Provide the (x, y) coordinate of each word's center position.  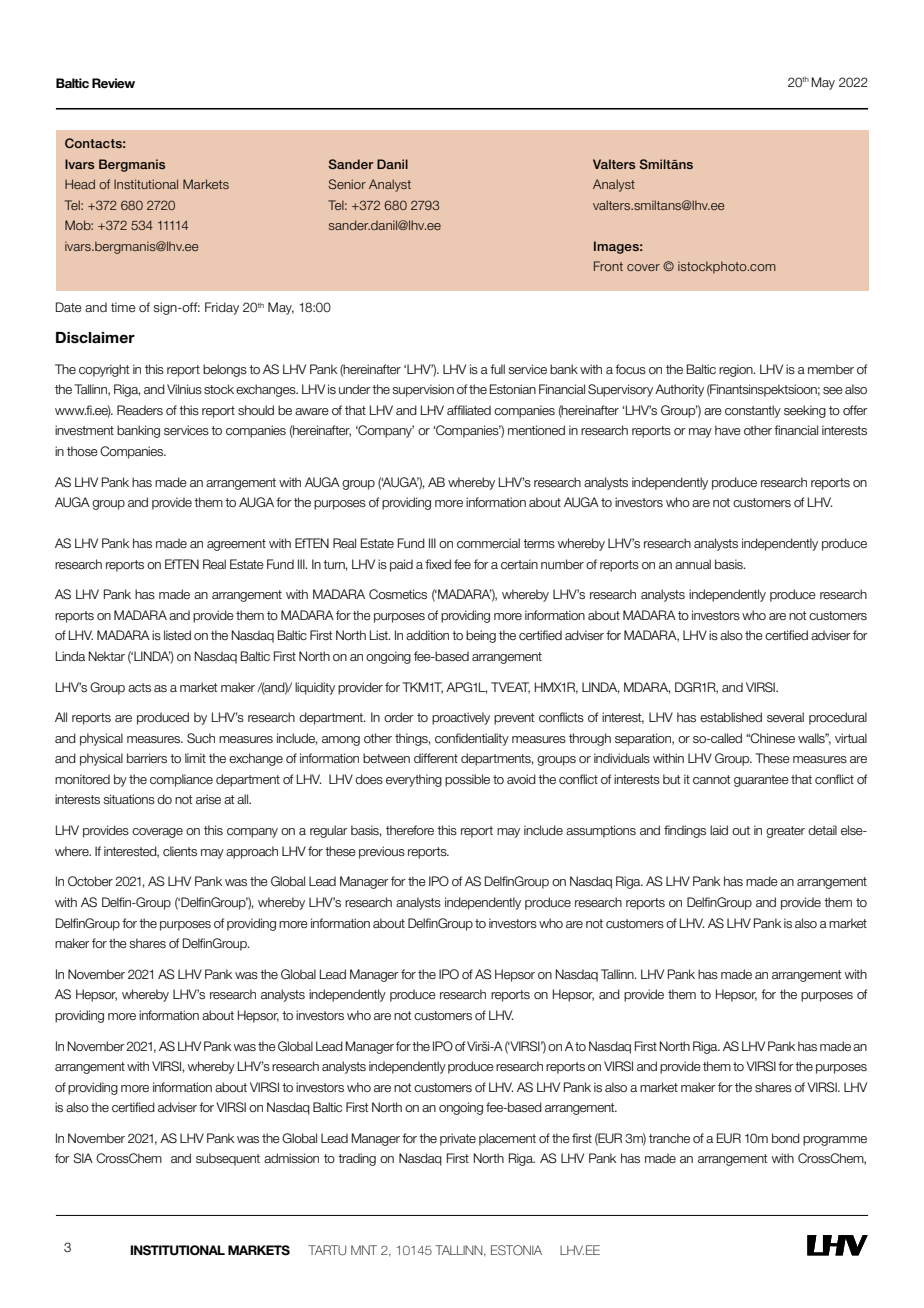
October (90, 881)
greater (785, 832)
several (785, 717)
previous (382, 852)
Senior (347, 184)
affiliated (469, 410)
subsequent (228, 1159)
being (481, 636)
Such (201, 738)
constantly (753, 411)
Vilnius (184, 389)
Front (608, 266)
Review (113, 83)
